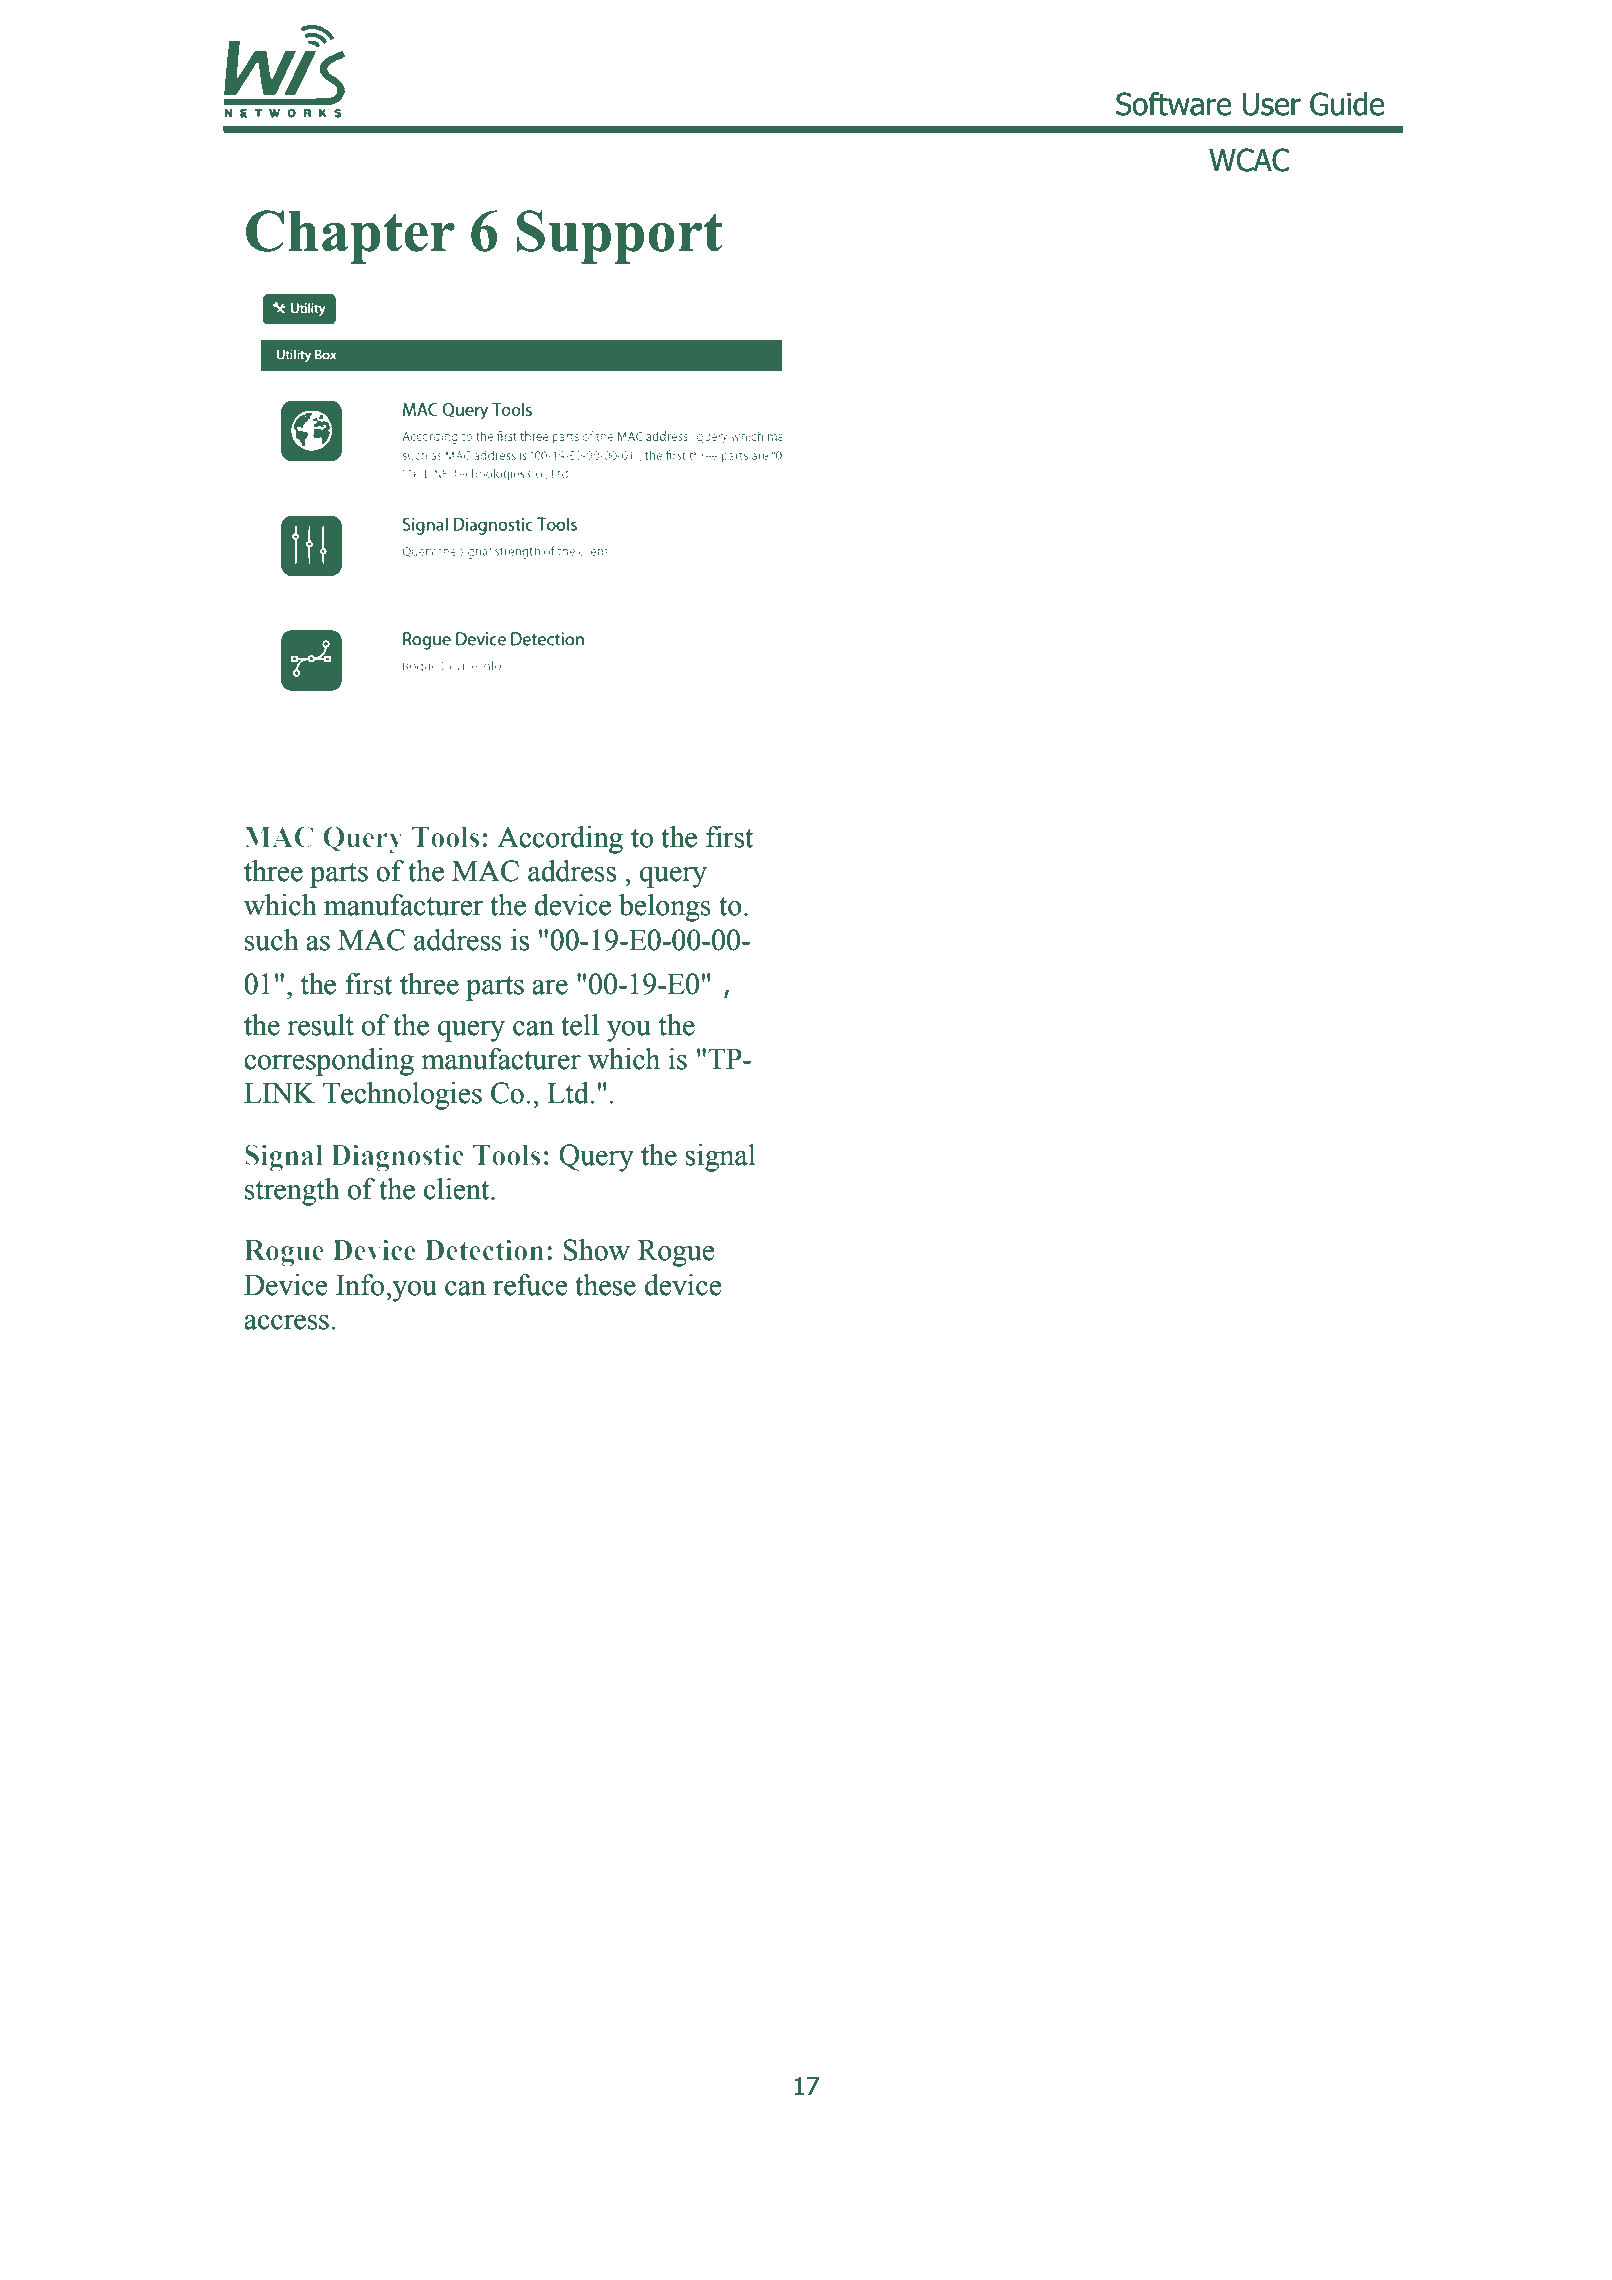  Describe the element at coordinates (665, 908) in the screenshot. I see `belongs` at that location.
